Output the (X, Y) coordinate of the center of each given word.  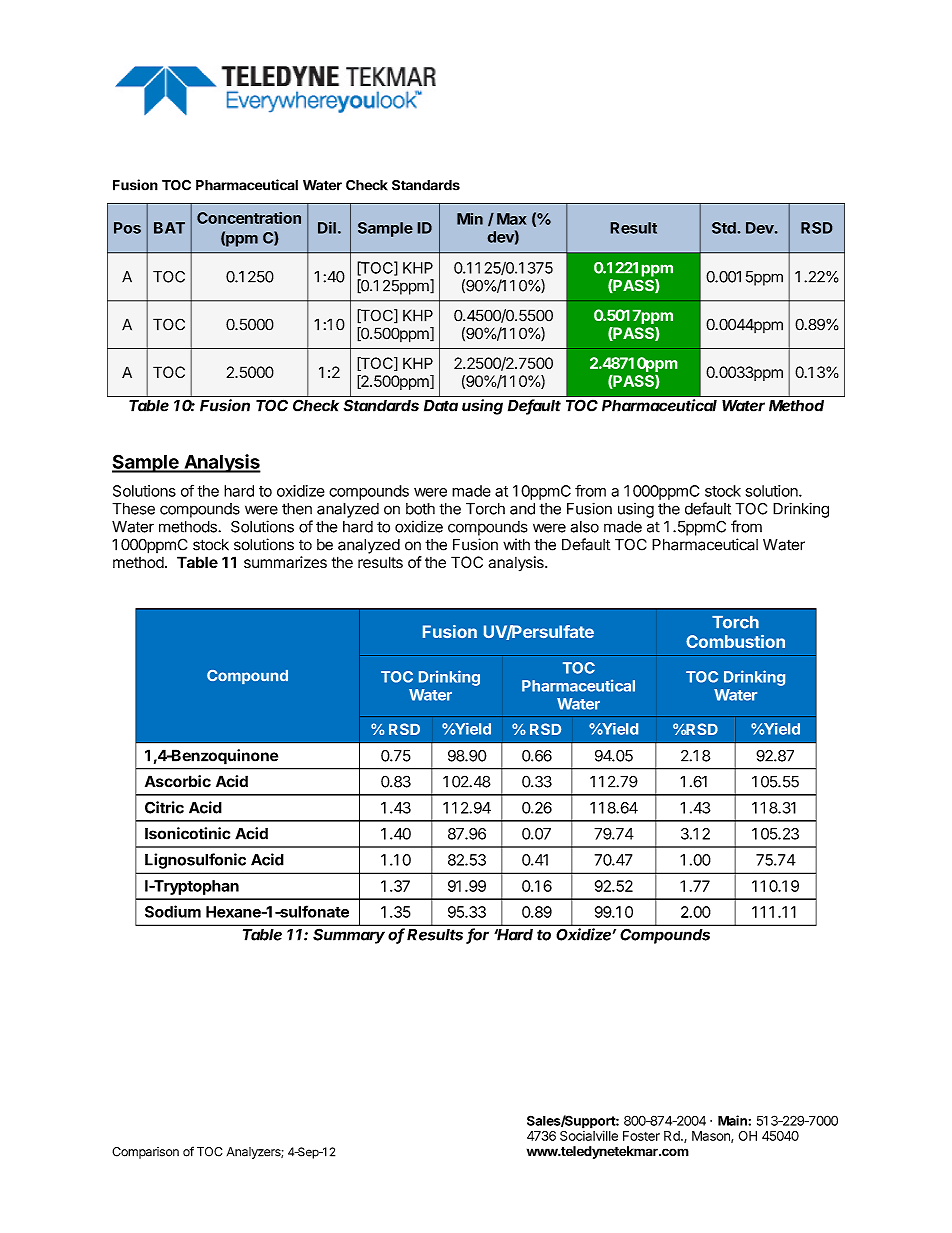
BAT (169, 228)
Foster (641, 1136)
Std (725, 228)
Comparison (145, 1153)
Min (470, 219)
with (516, 544)
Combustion (735, 641)
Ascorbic (178, 781)
